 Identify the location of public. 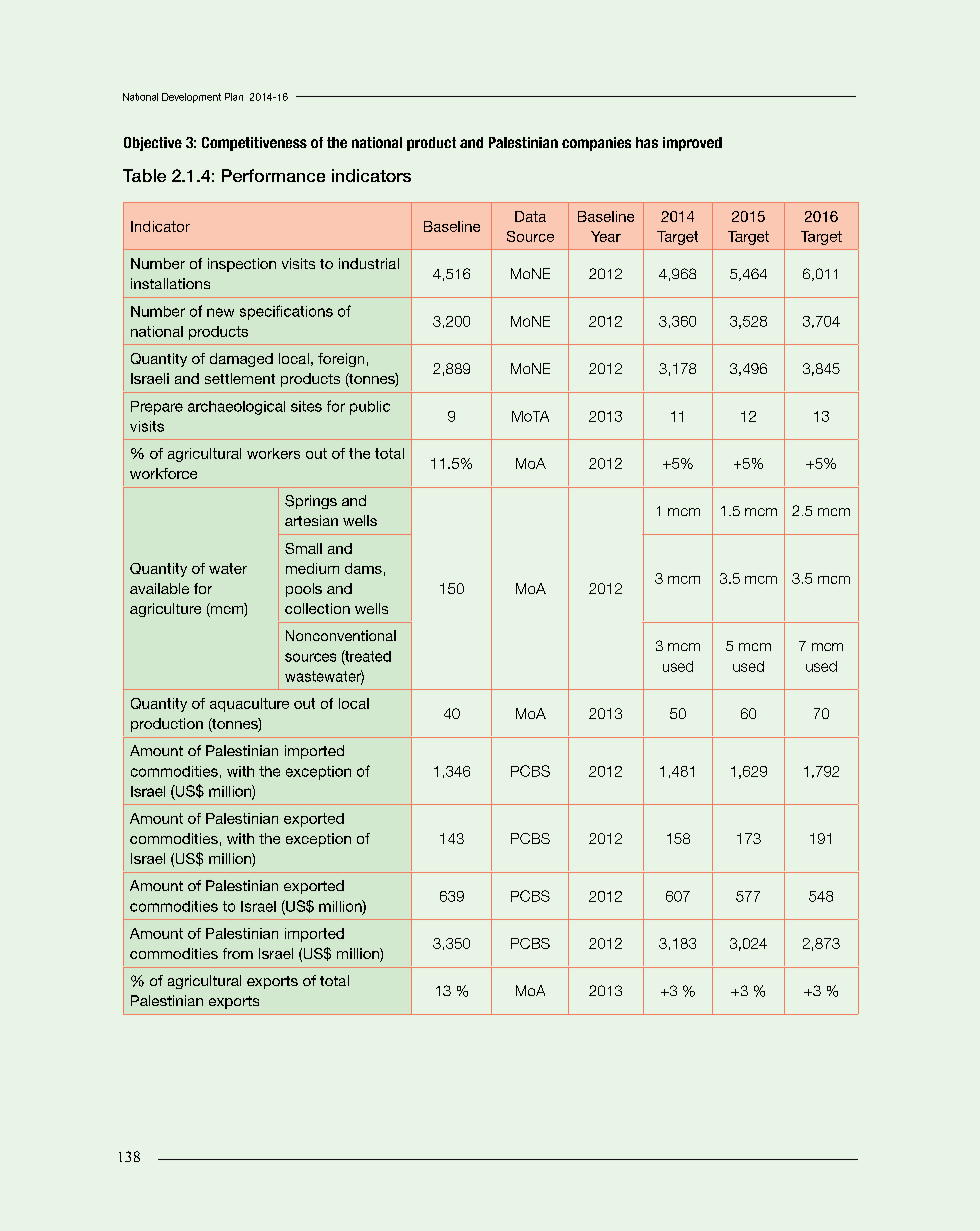
(370, 408).
